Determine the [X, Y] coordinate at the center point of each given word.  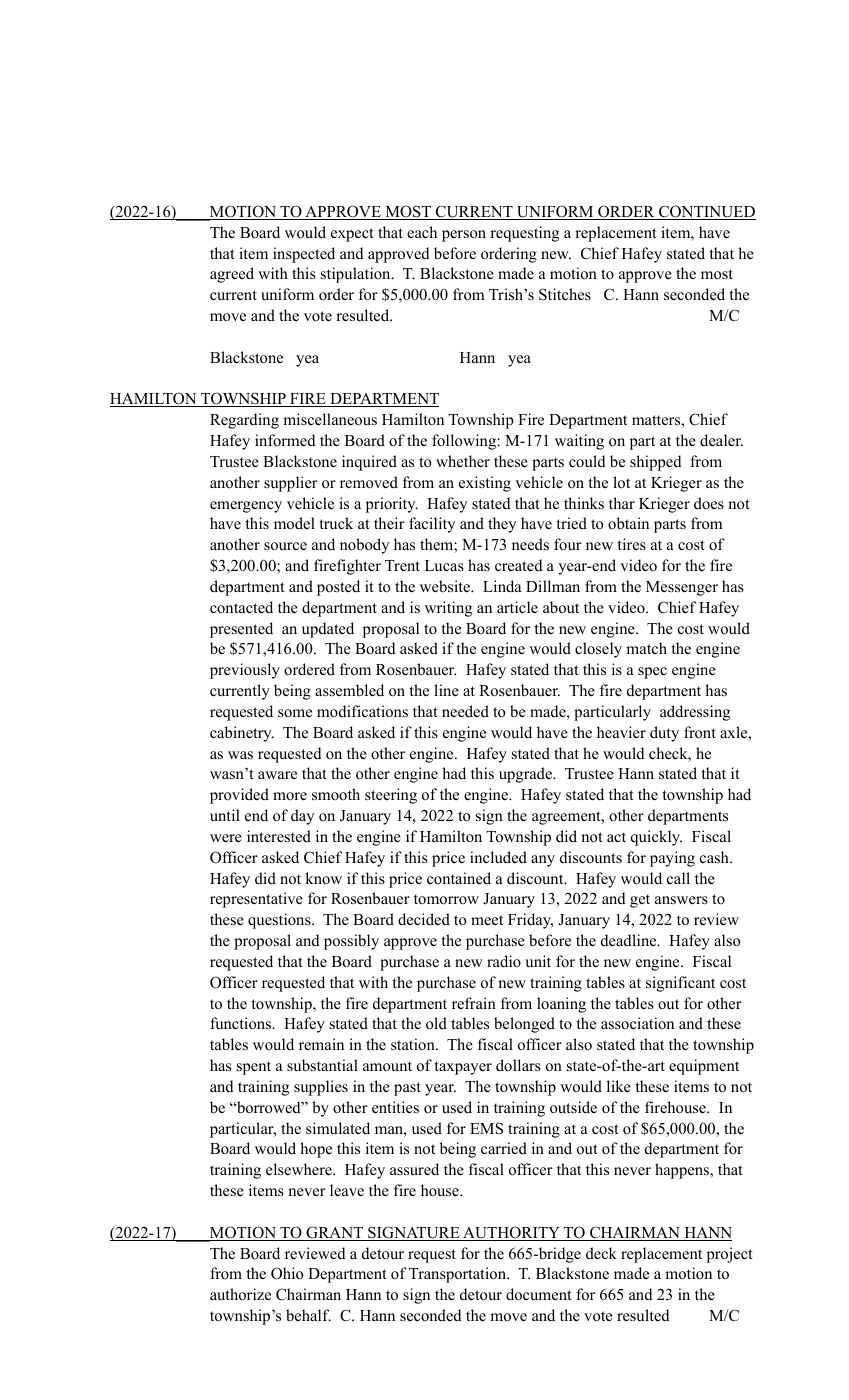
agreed [232, 275]
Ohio [287, 1273]
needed [465, 711]
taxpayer [463, 1068]
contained [459, 878]
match [646, 648]
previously [245, 671]
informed [285, 440]
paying [672, 859]
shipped [656, 463]
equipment [704, 1067]
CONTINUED [706, 212]
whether [463, 461]
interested [279, 836]
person [464, 236]
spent [254, 1068]
